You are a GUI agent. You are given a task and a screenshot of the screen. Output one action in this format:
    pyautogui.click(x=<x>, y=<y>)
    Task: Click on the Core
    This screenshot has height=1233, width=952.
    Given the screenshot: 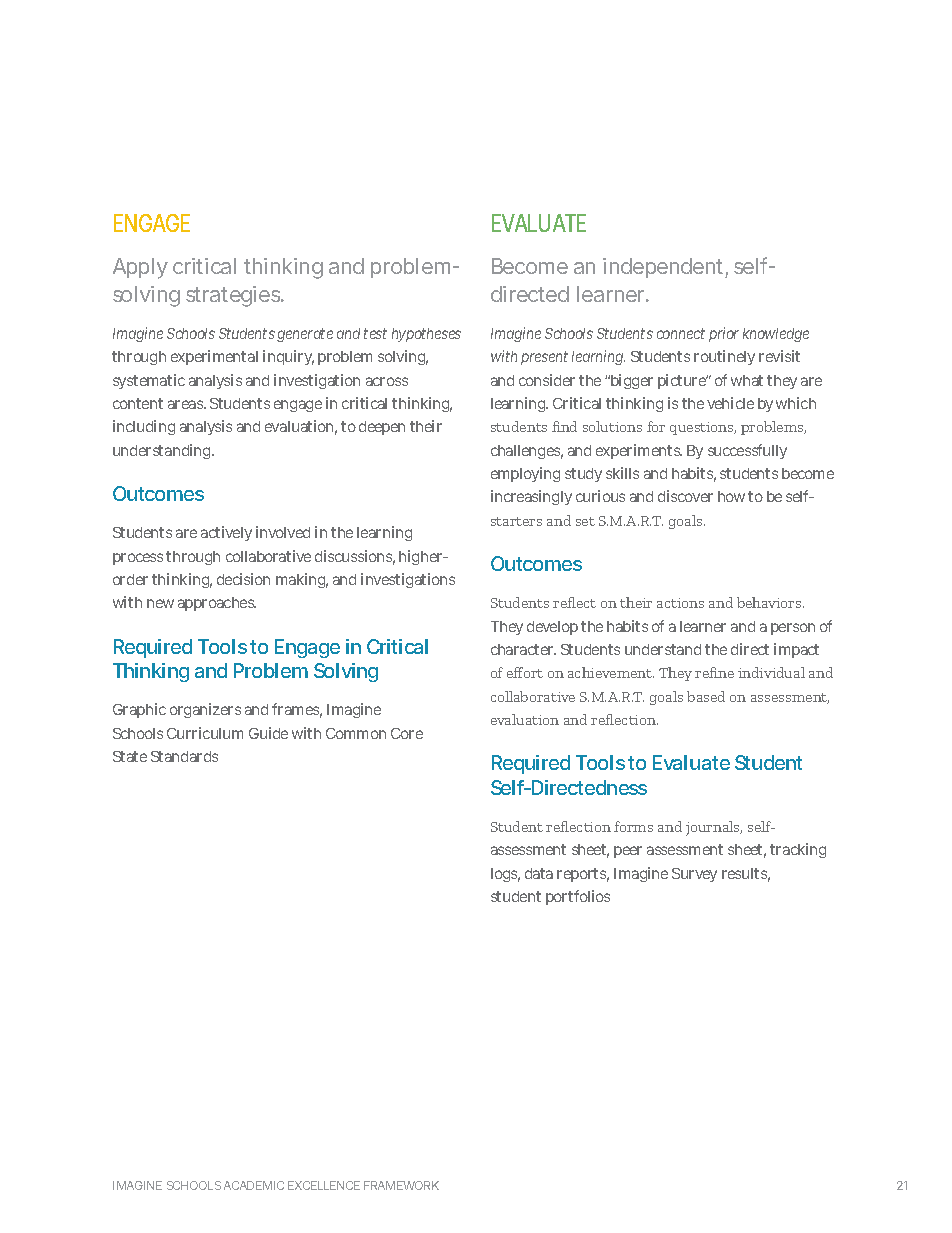 What is the action you would take?
    pyautogui.click(x=407, y=733)
